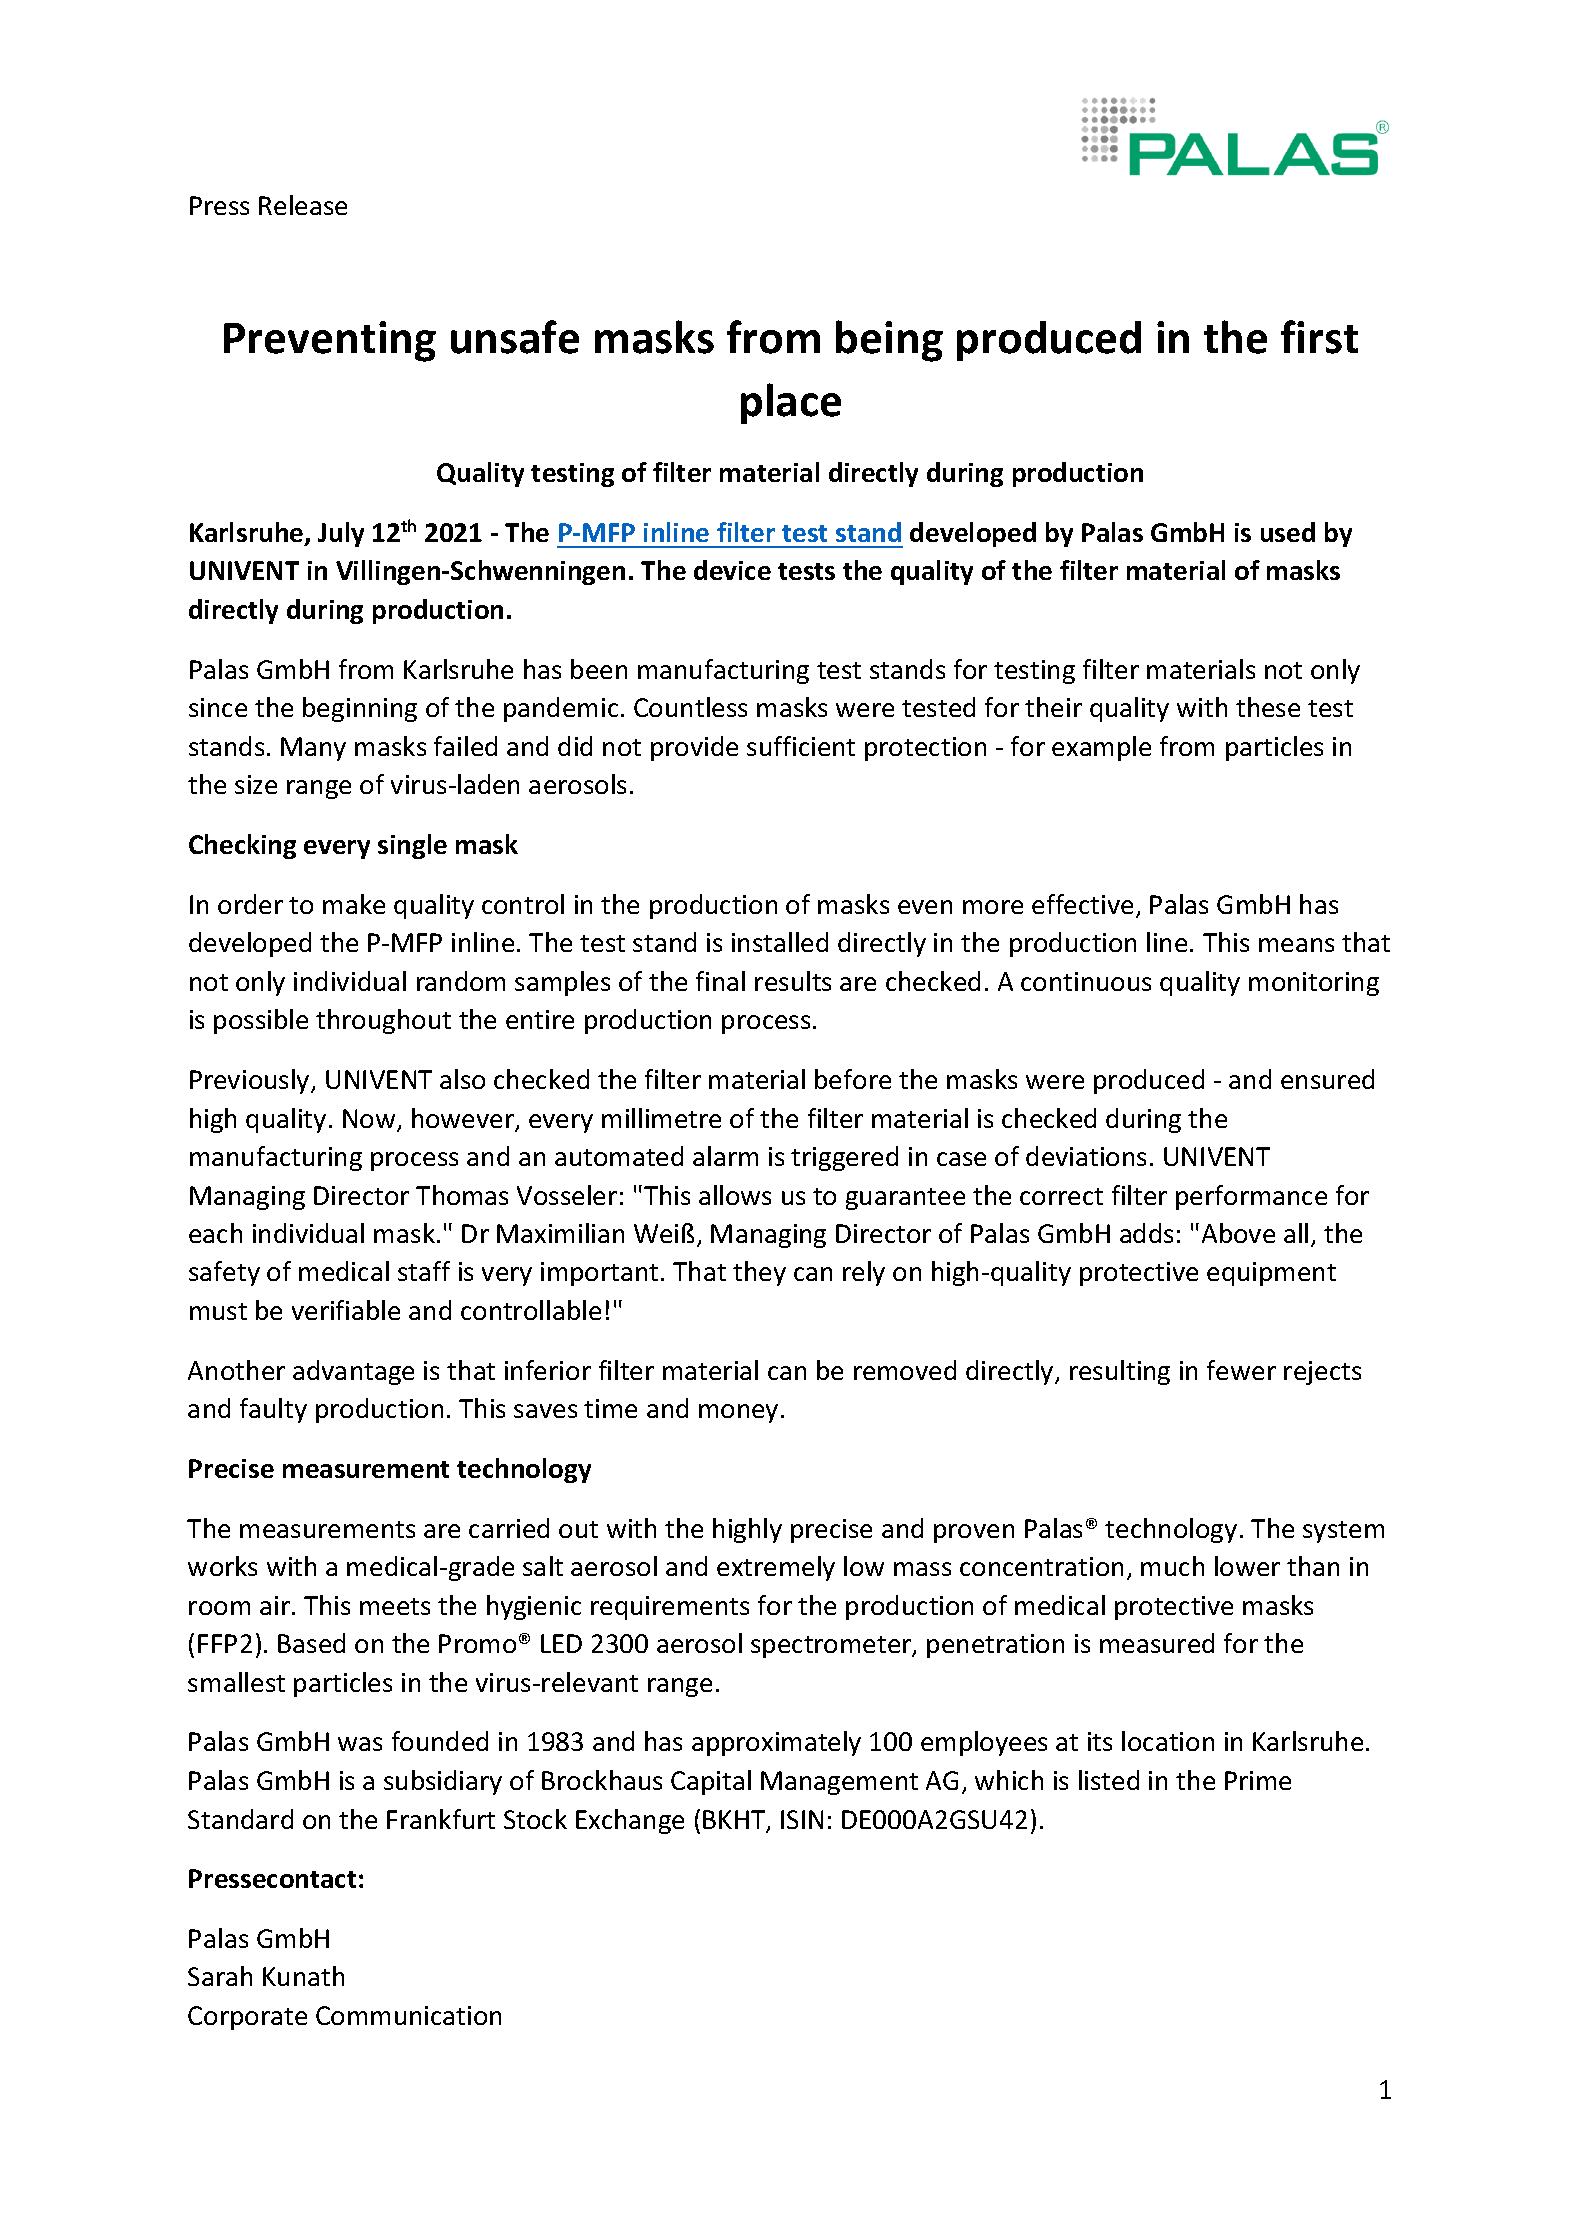  Describe the element at coordinates (408, 2015) in the image. I see `Communication` at that location.
